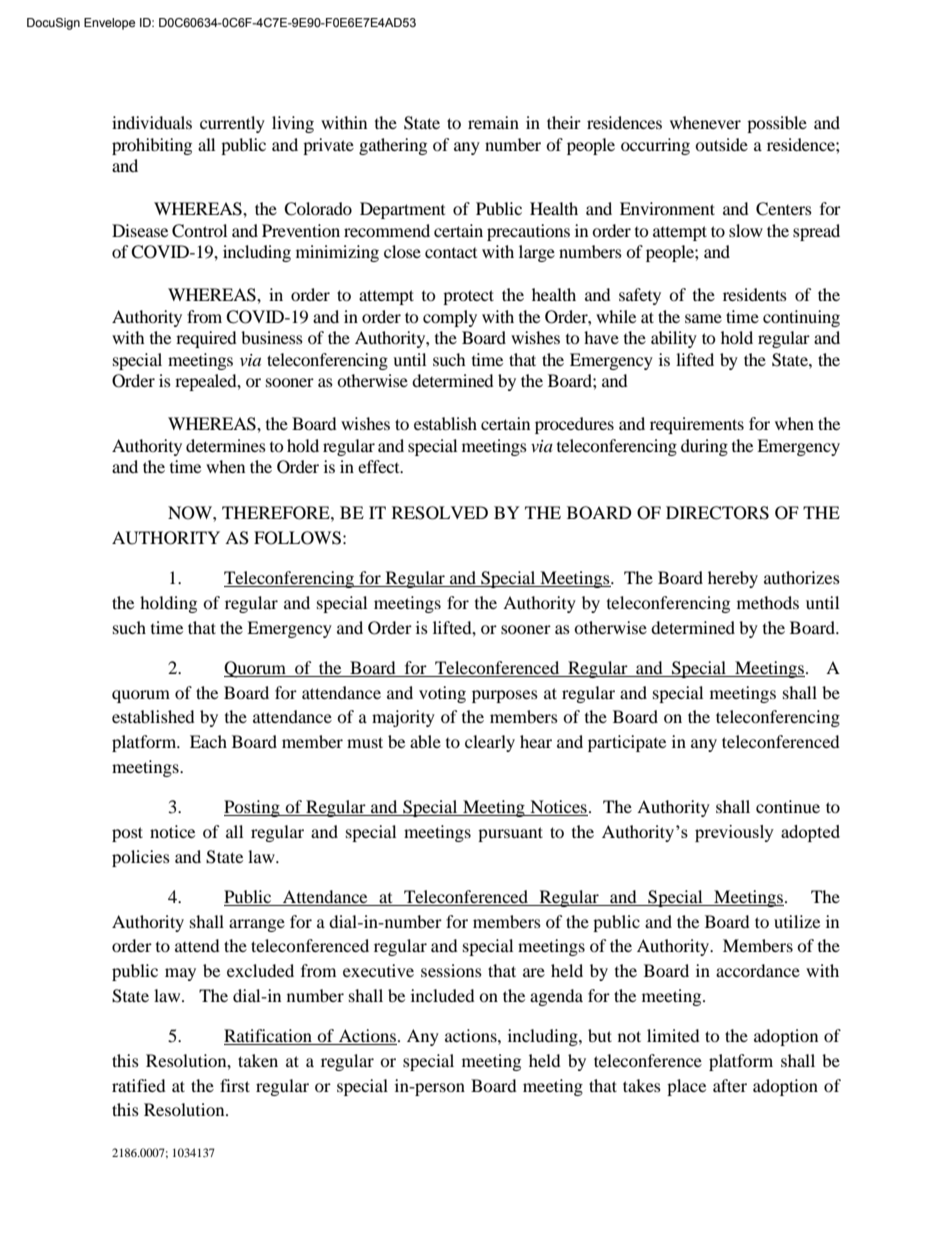  What do you see at coordinates (258, 1060) in the screenshot?
I see `taken` at bounding box center [258, 1060].
